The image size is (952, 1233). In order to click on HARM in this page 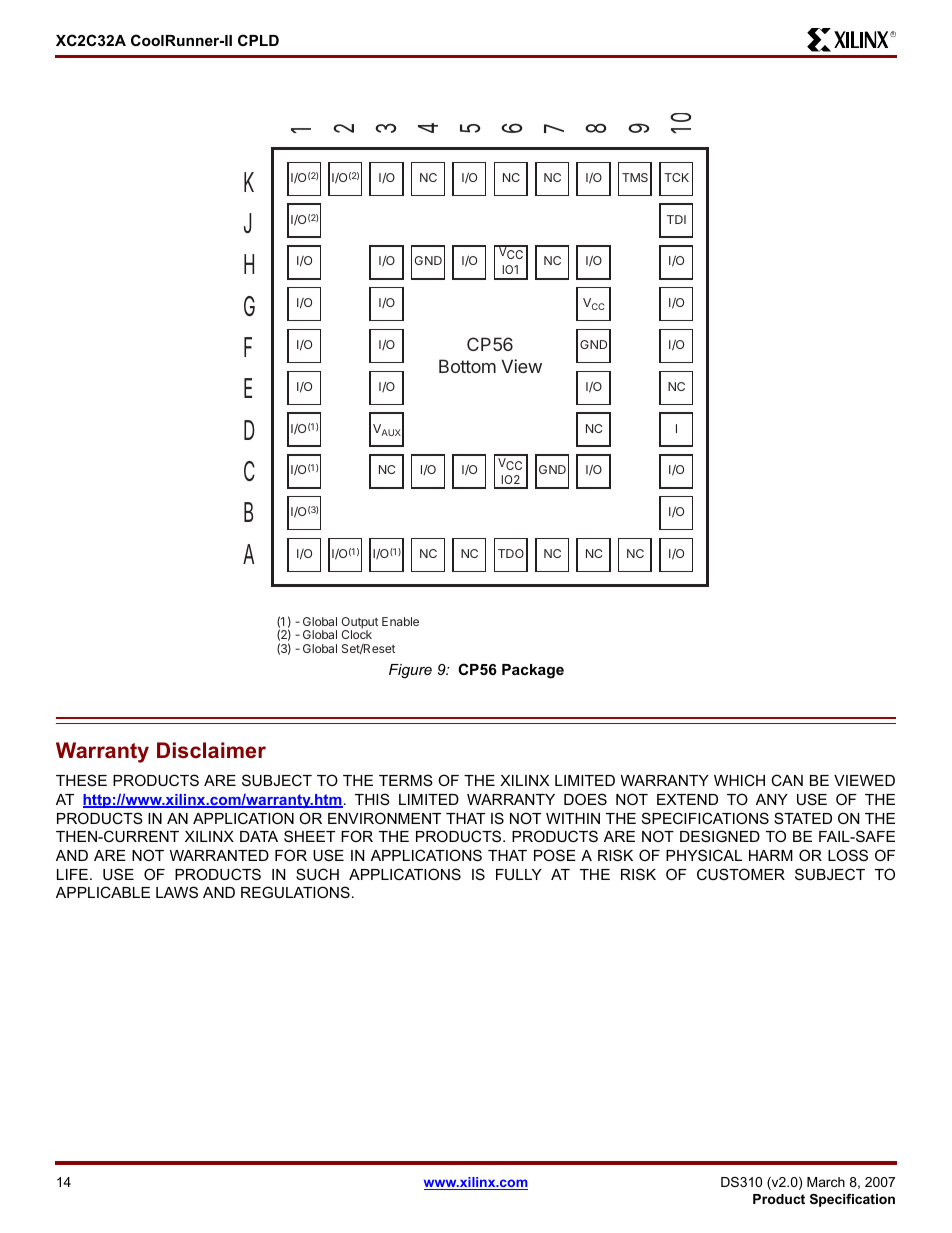, I will do `click(771, 855)`.
